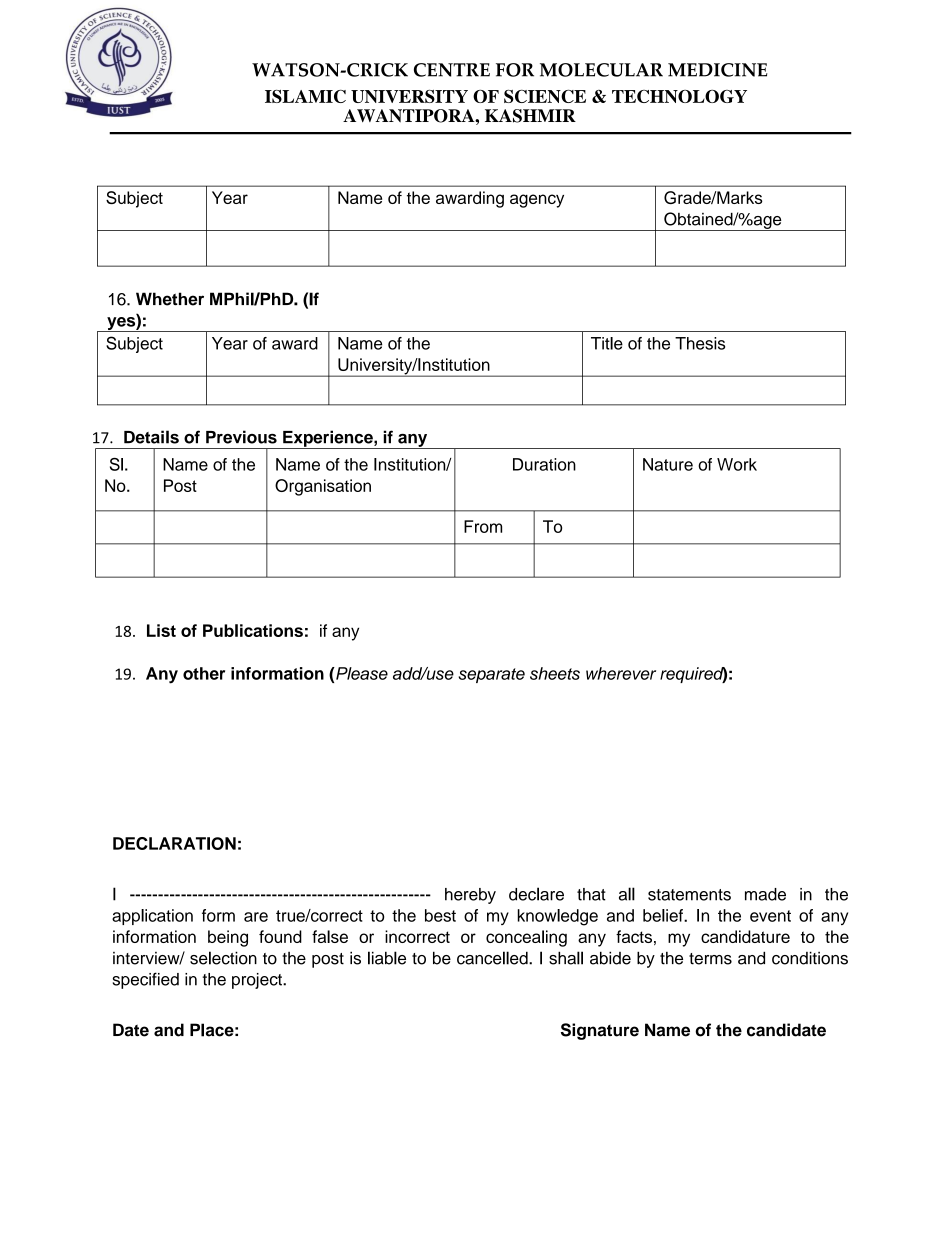 This document has height=1233, width=952. What do you see at coordinates (493, 958) in the document?
I see `cancelled` at bounding box center [493, 958].
